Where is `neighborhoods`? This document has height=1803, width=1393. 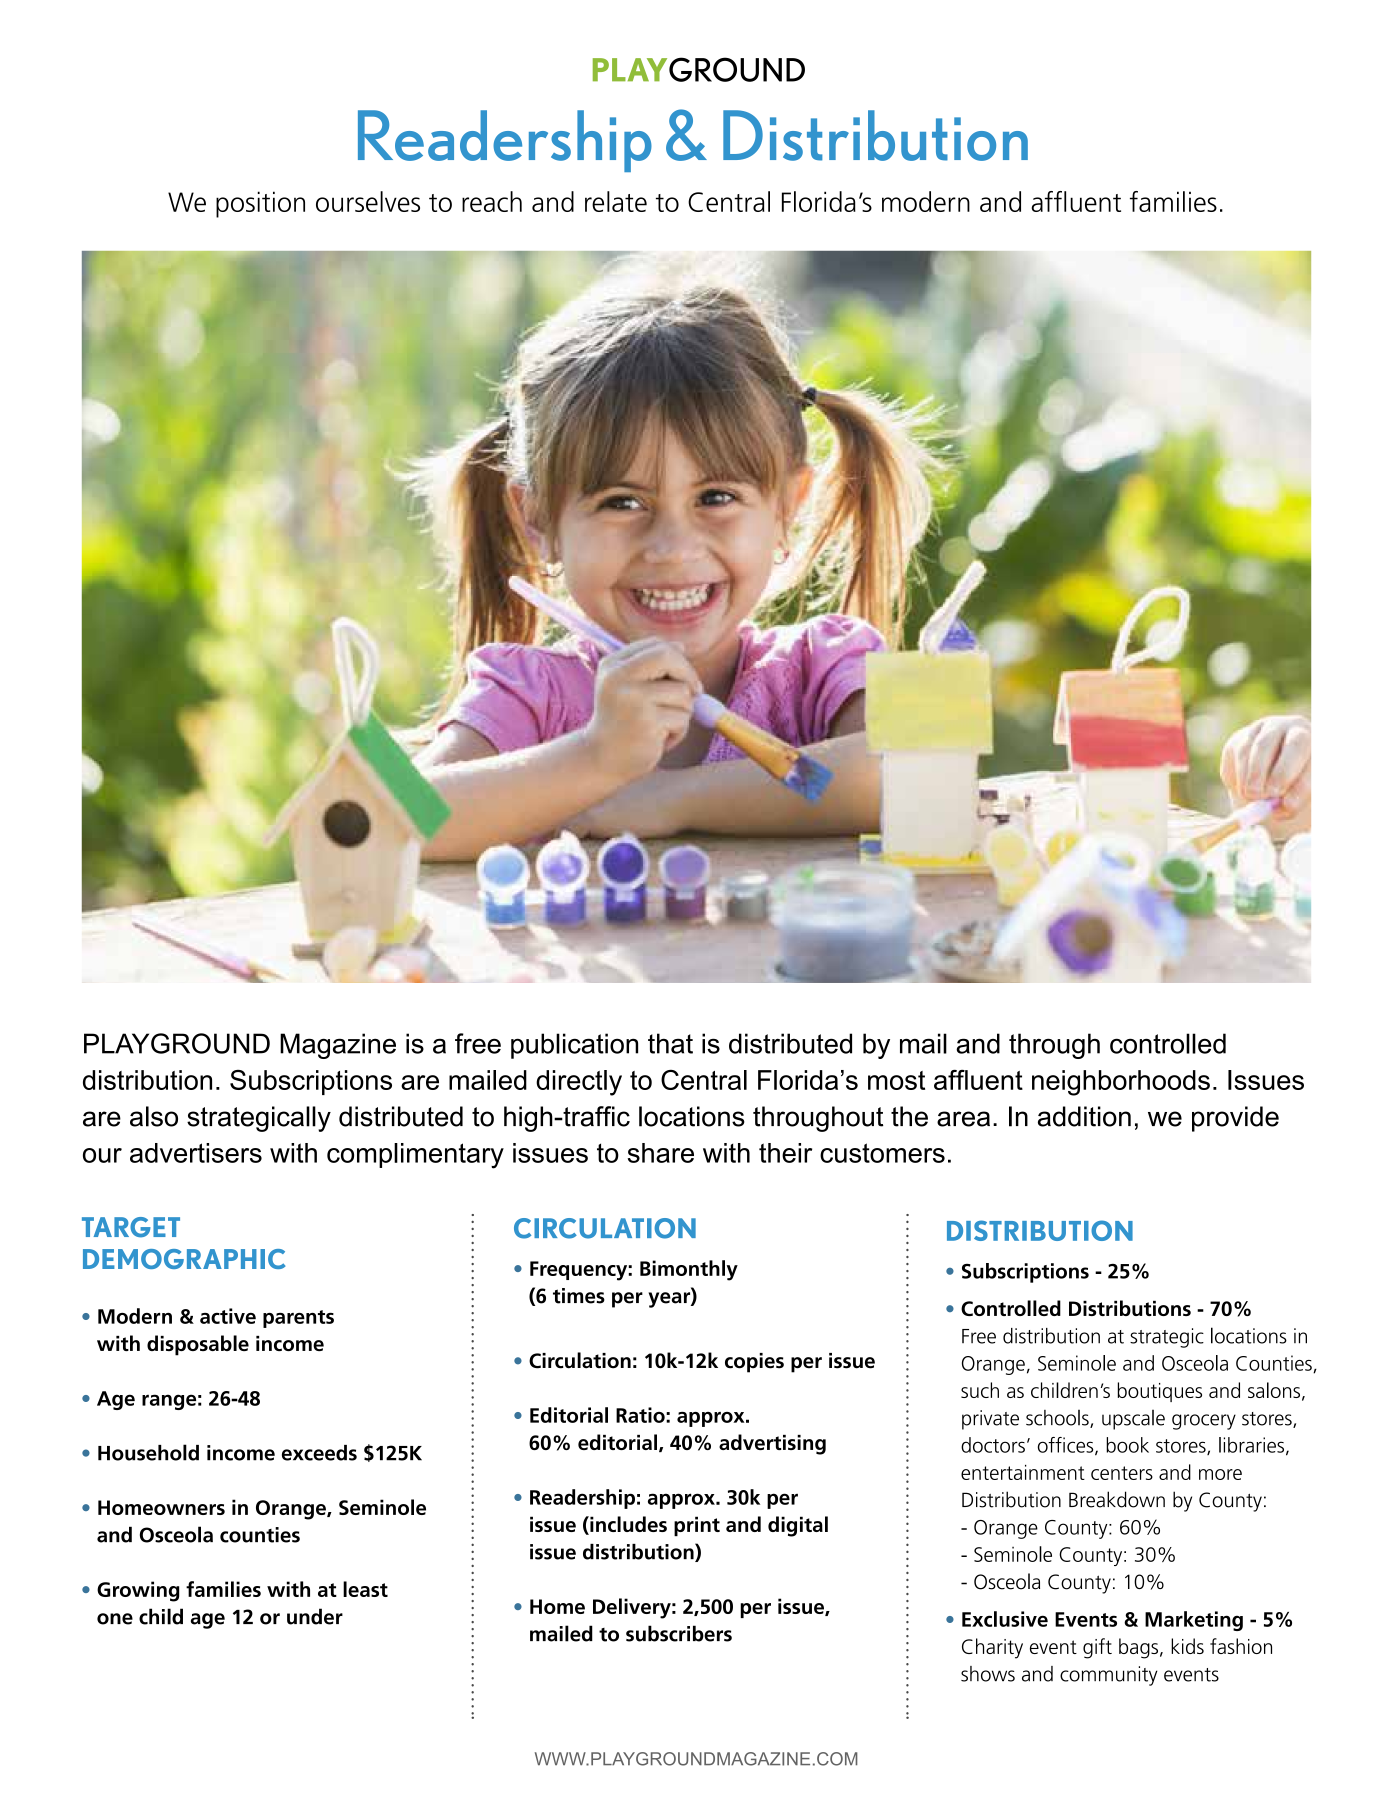 neighborhoods is located at coordinates (1121, 1083).
